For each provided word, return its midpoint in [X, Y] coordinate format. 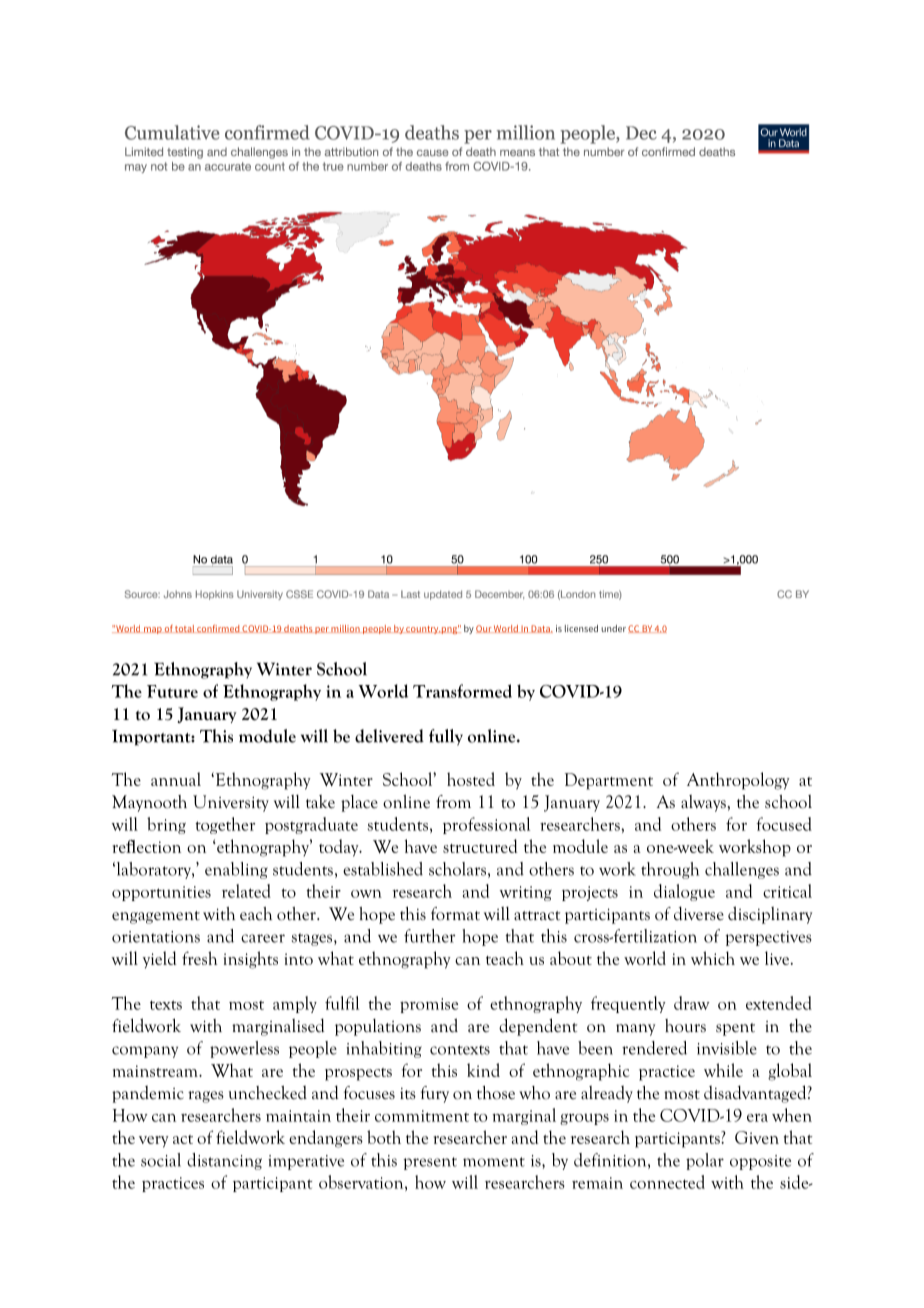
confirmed [218, 629]
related [246, 891]
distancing [224, 1161]
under [613, 628]
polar [705, 1161]
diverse [699, 913]
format [455, 914]
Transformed [462, 691]
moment [494, 1162]
